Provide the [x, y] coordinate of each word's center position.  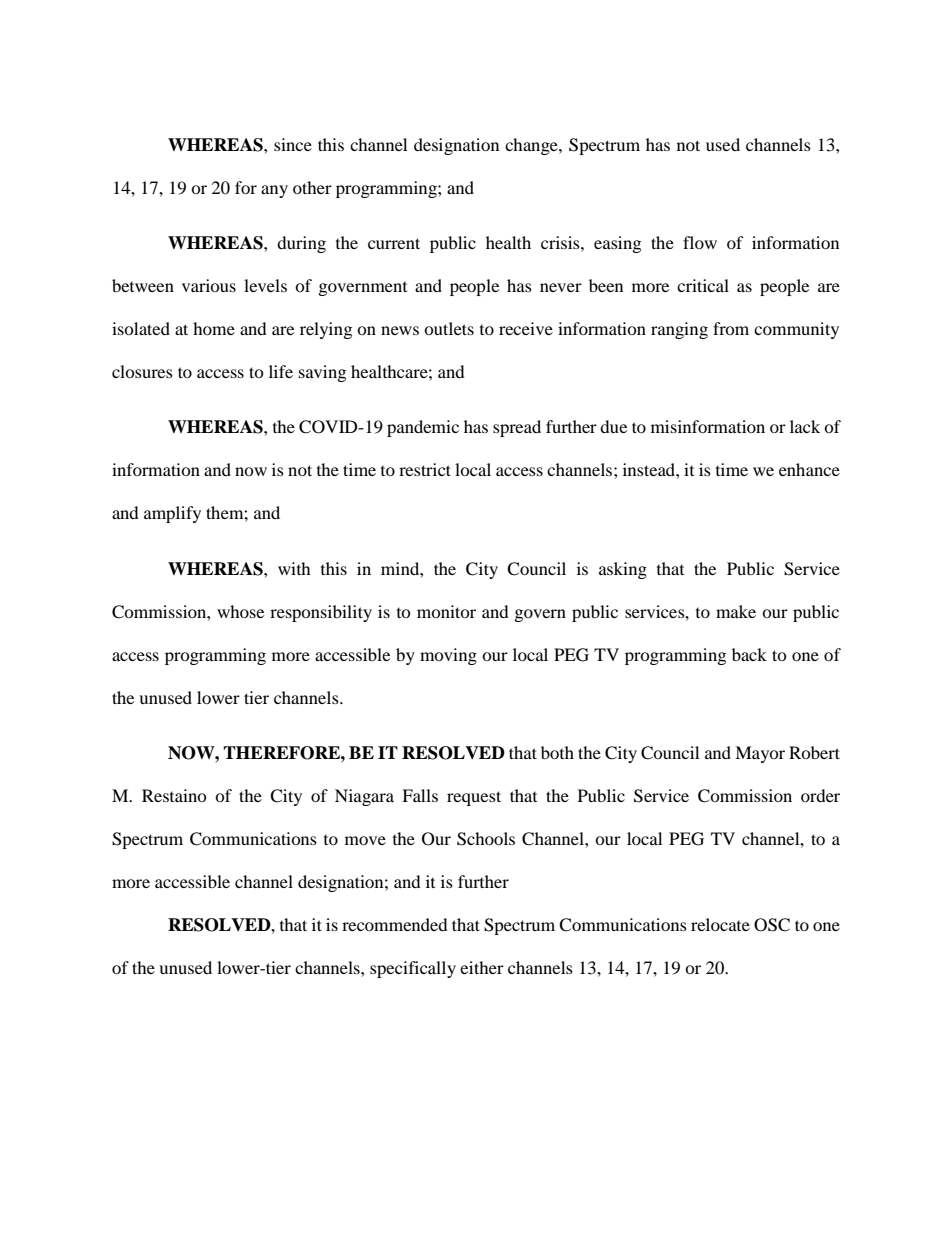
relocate [720, 924]
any [274, 191]
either [482, 967]
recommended [395, 924]
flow [700, 242]
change [532, 146]
